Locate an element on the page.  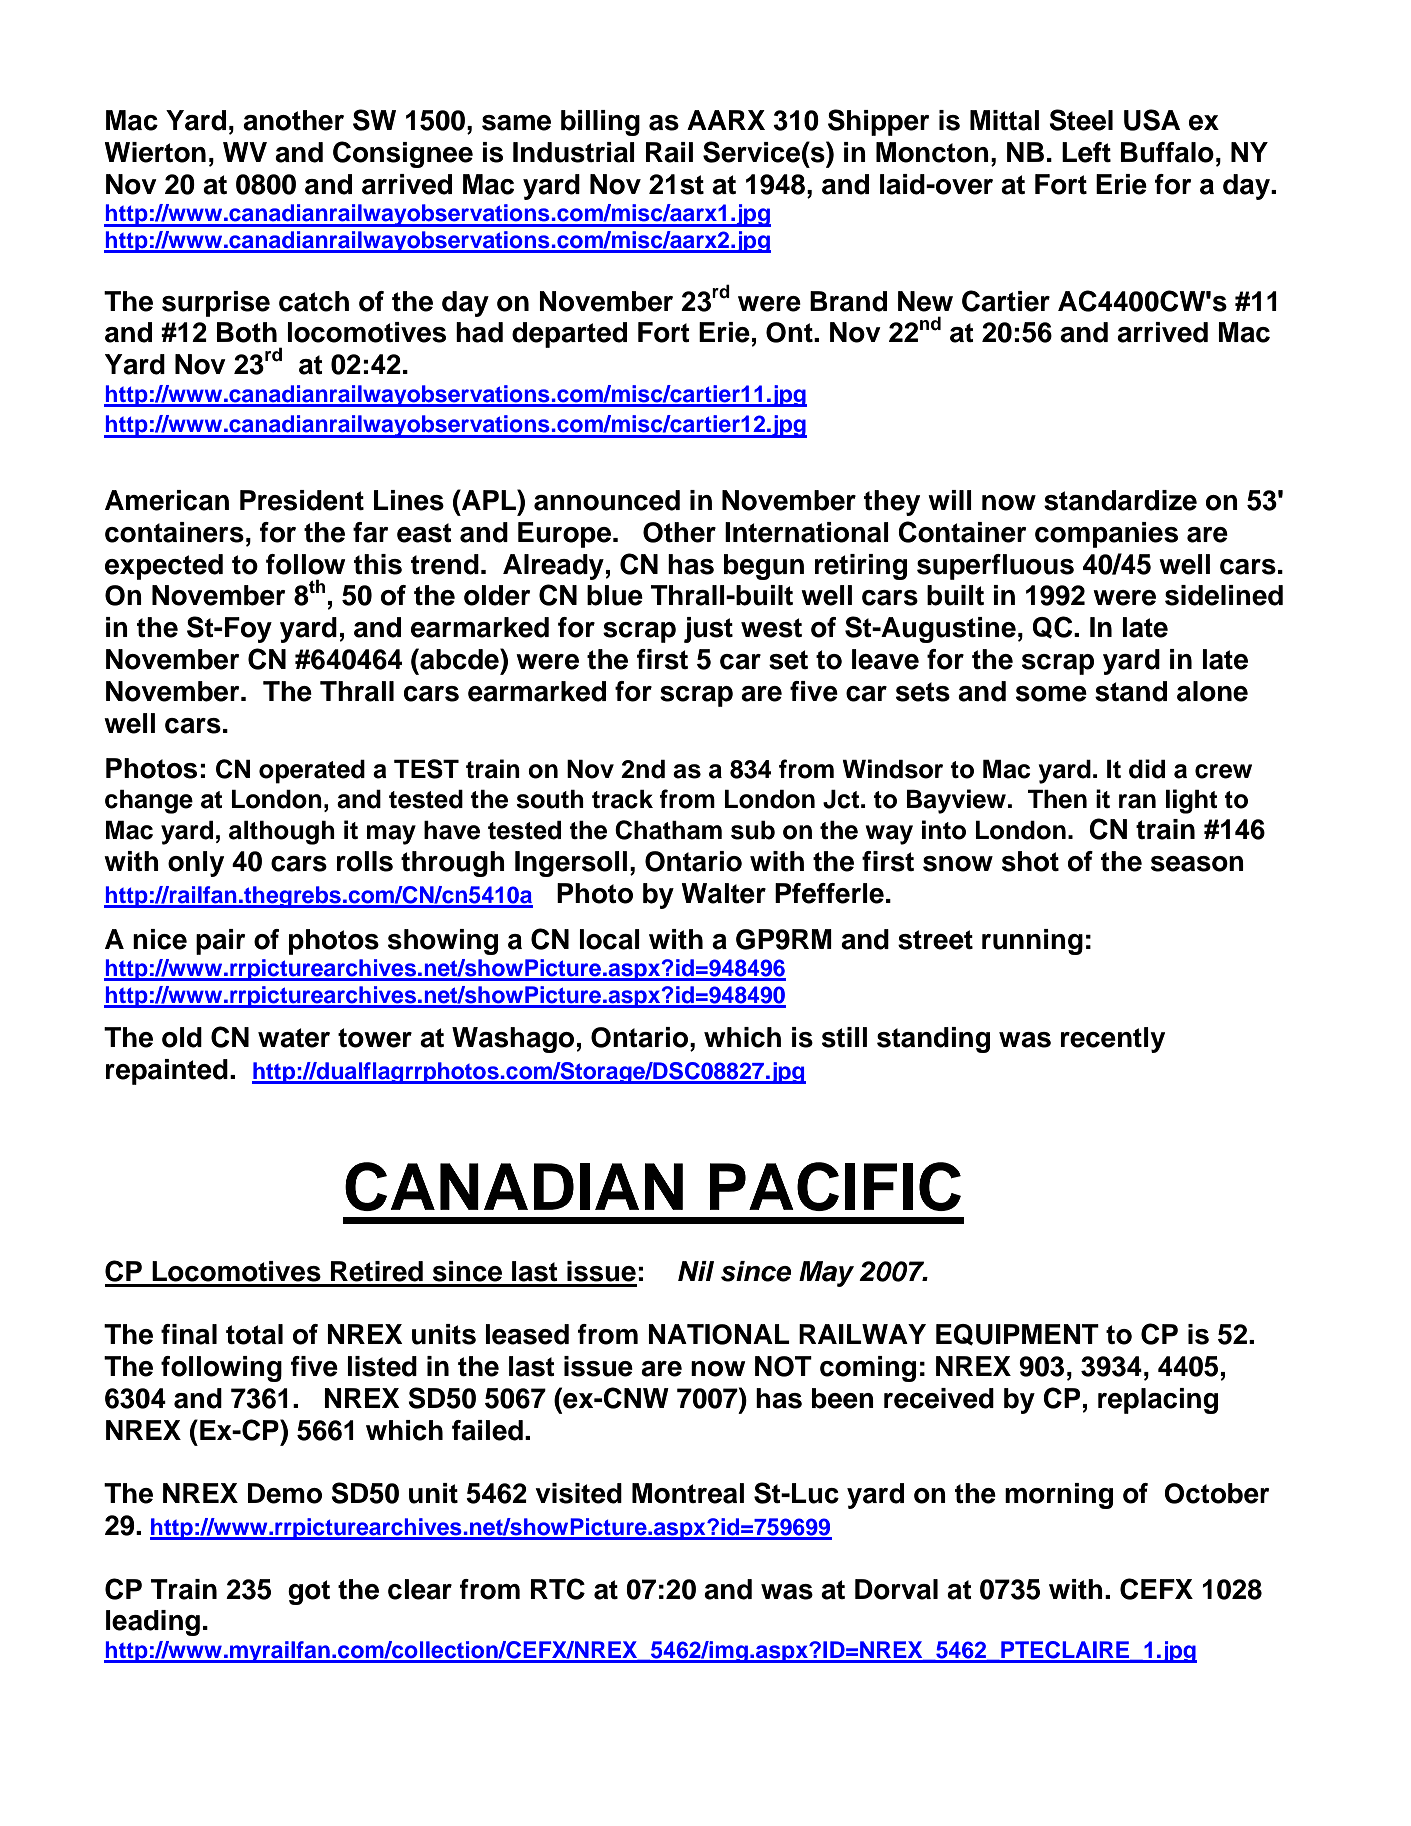
Left is located at coordinates (1086, 152).
